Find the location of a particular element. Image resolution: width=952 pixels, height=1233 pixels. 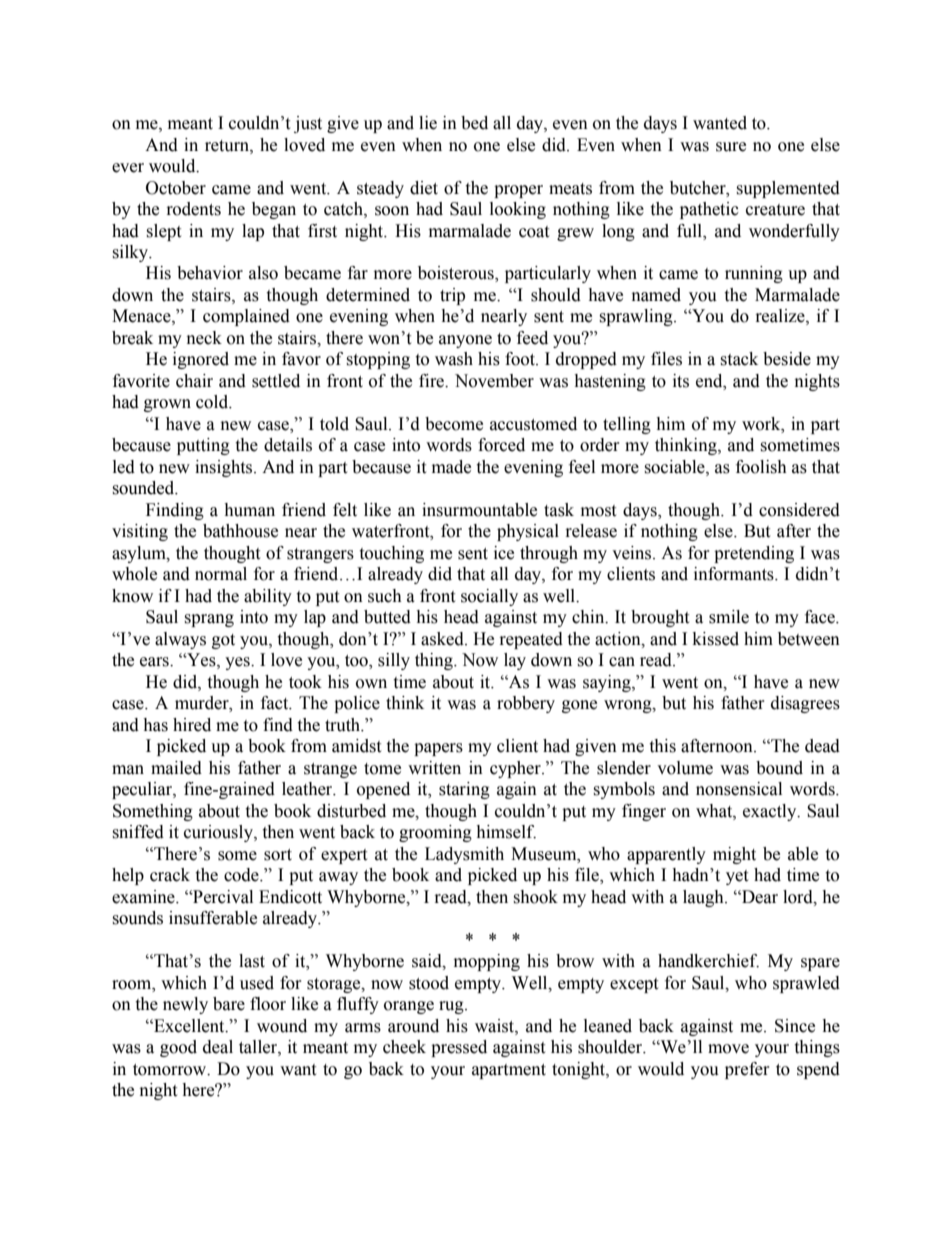

chair is located at coordinates (194, 381).
